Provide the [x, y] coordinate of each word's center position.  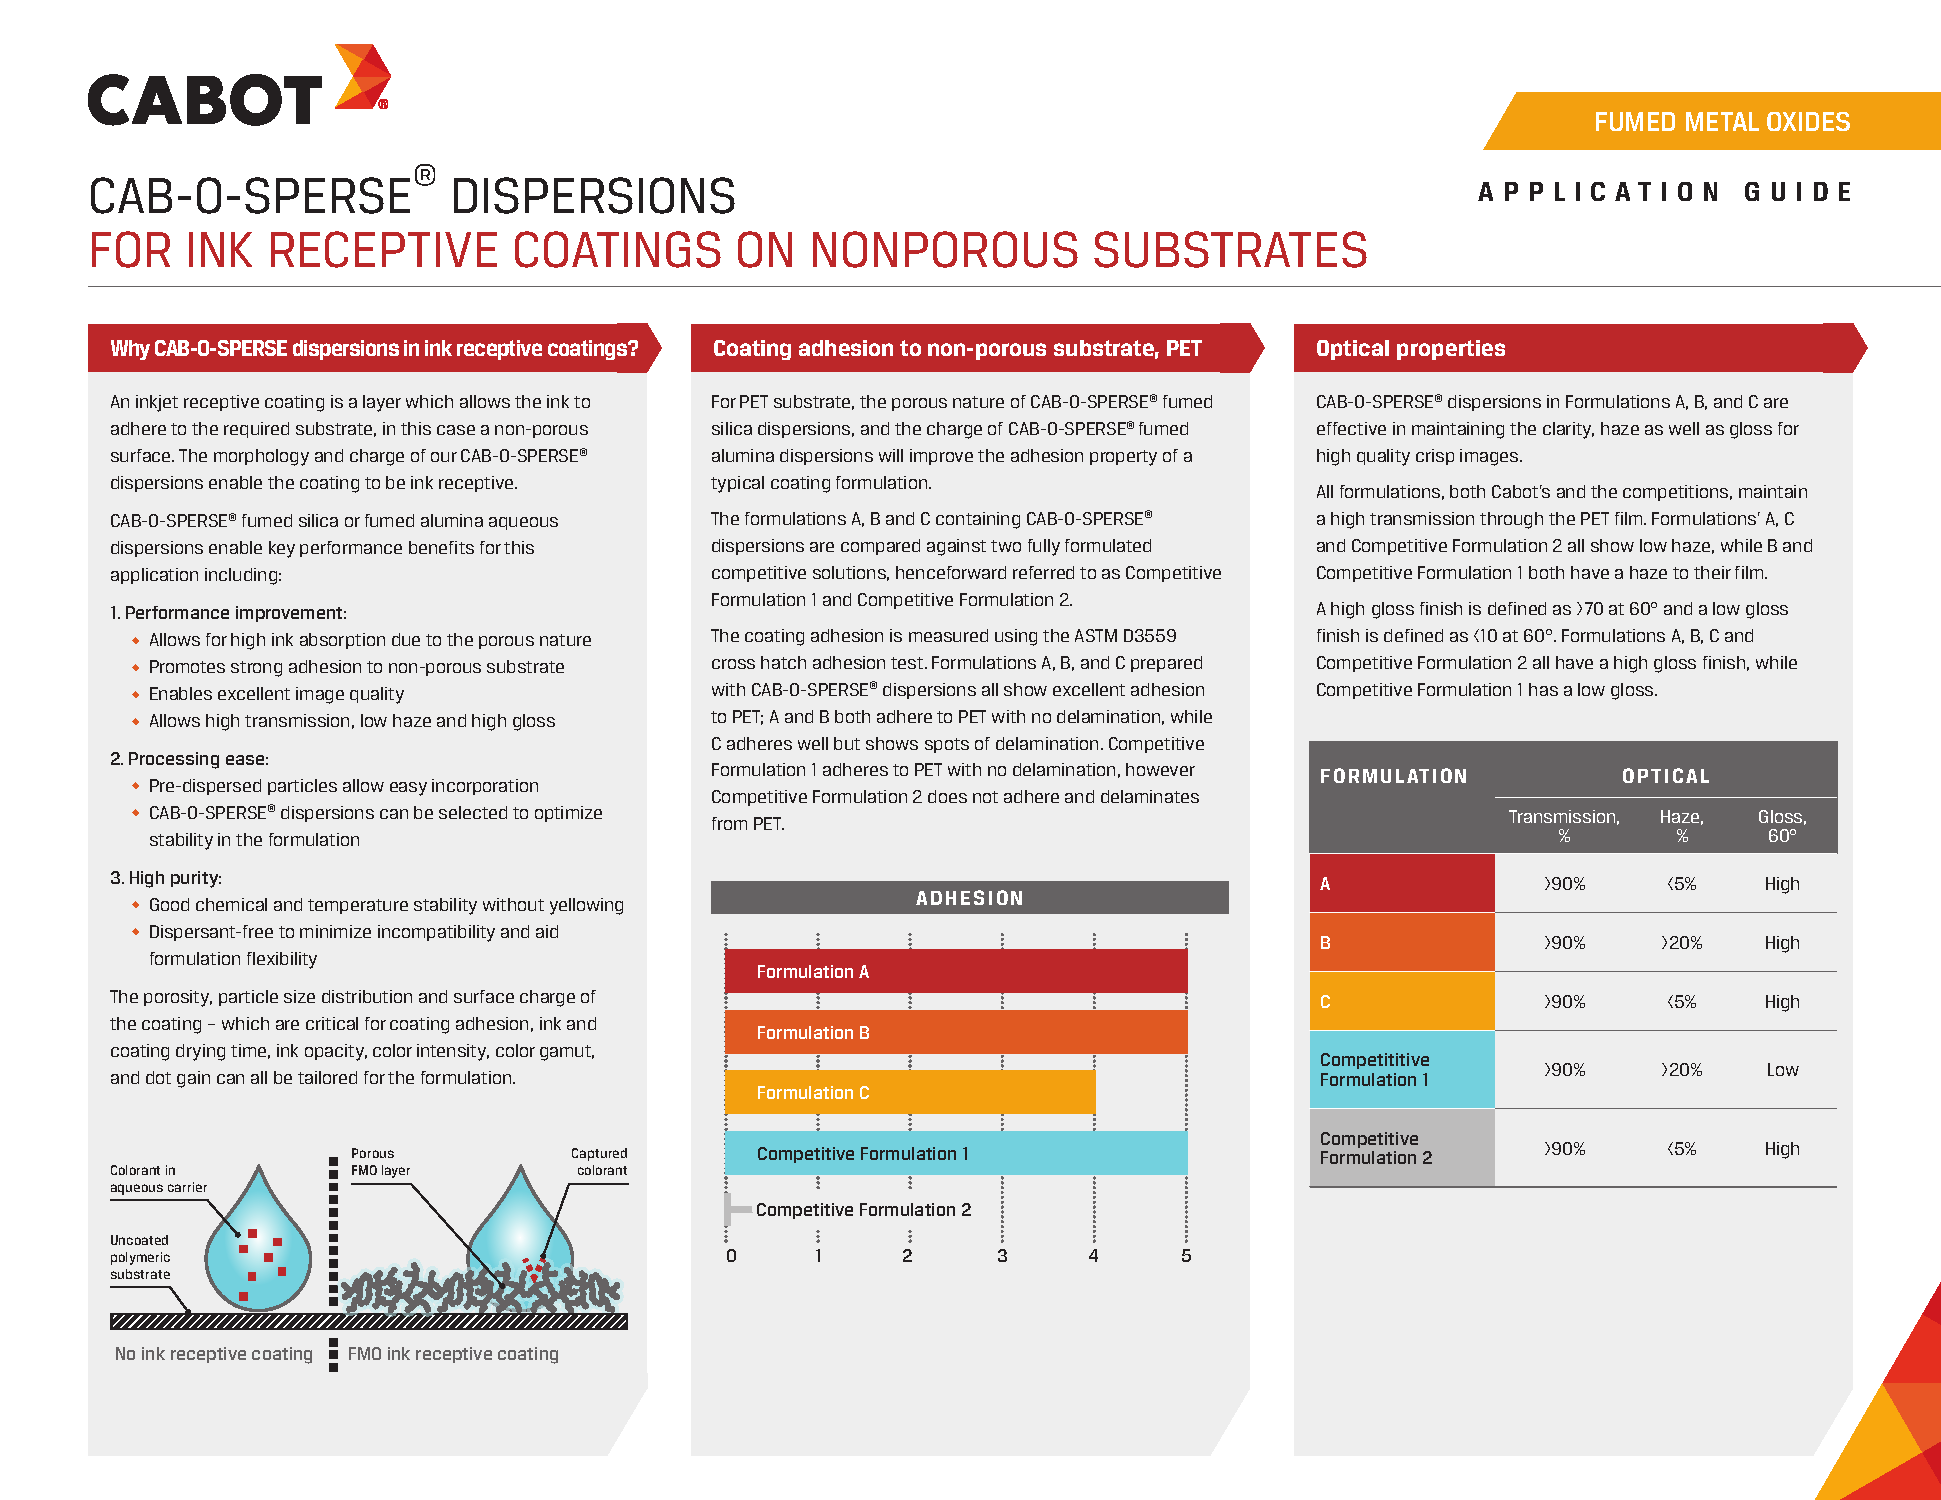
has [1543, 689]
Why [130, 350]
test [908, 663]
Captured [599, 1154]
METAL [1722, 121]
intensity [453, 1052]
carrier [187, 1187]
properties [1451, 350]
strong [256, 669]
